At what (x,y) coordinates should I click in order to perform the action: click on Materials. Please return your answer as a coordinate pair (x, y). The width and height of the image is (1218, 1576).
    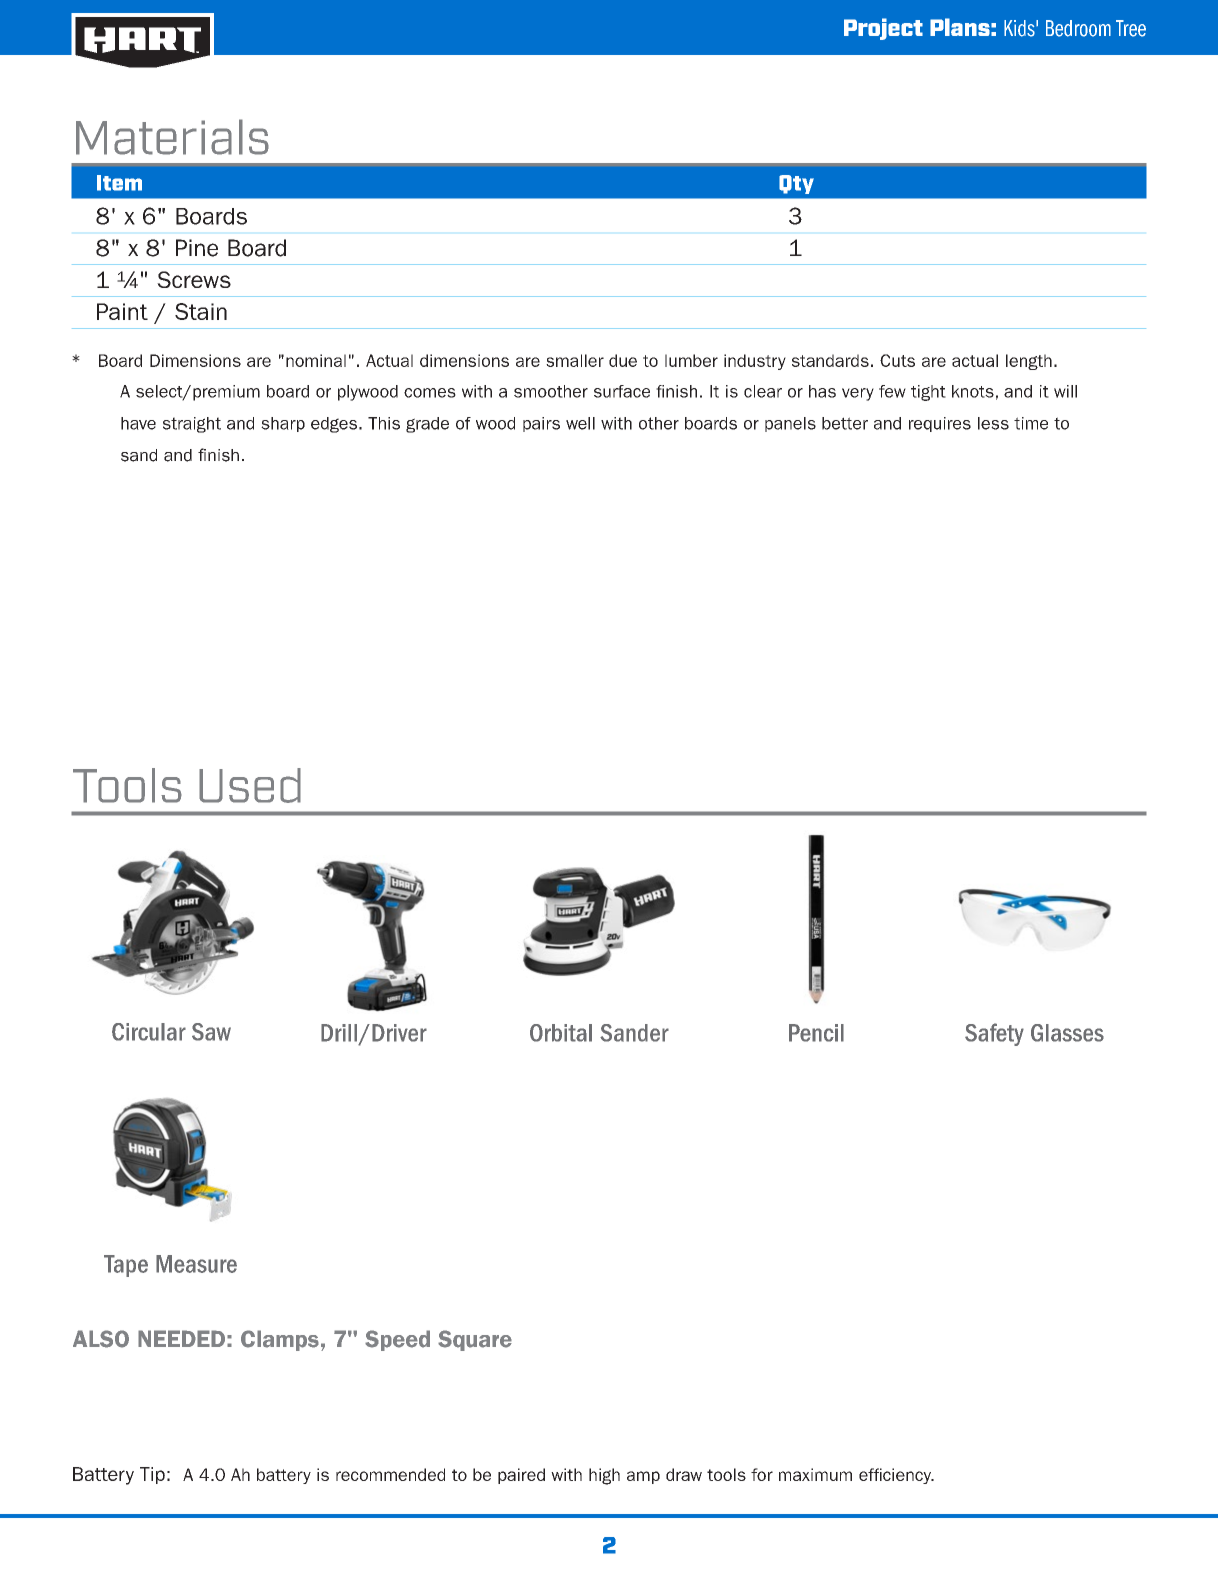
    Looking at the image, I should click on (172, 137).
